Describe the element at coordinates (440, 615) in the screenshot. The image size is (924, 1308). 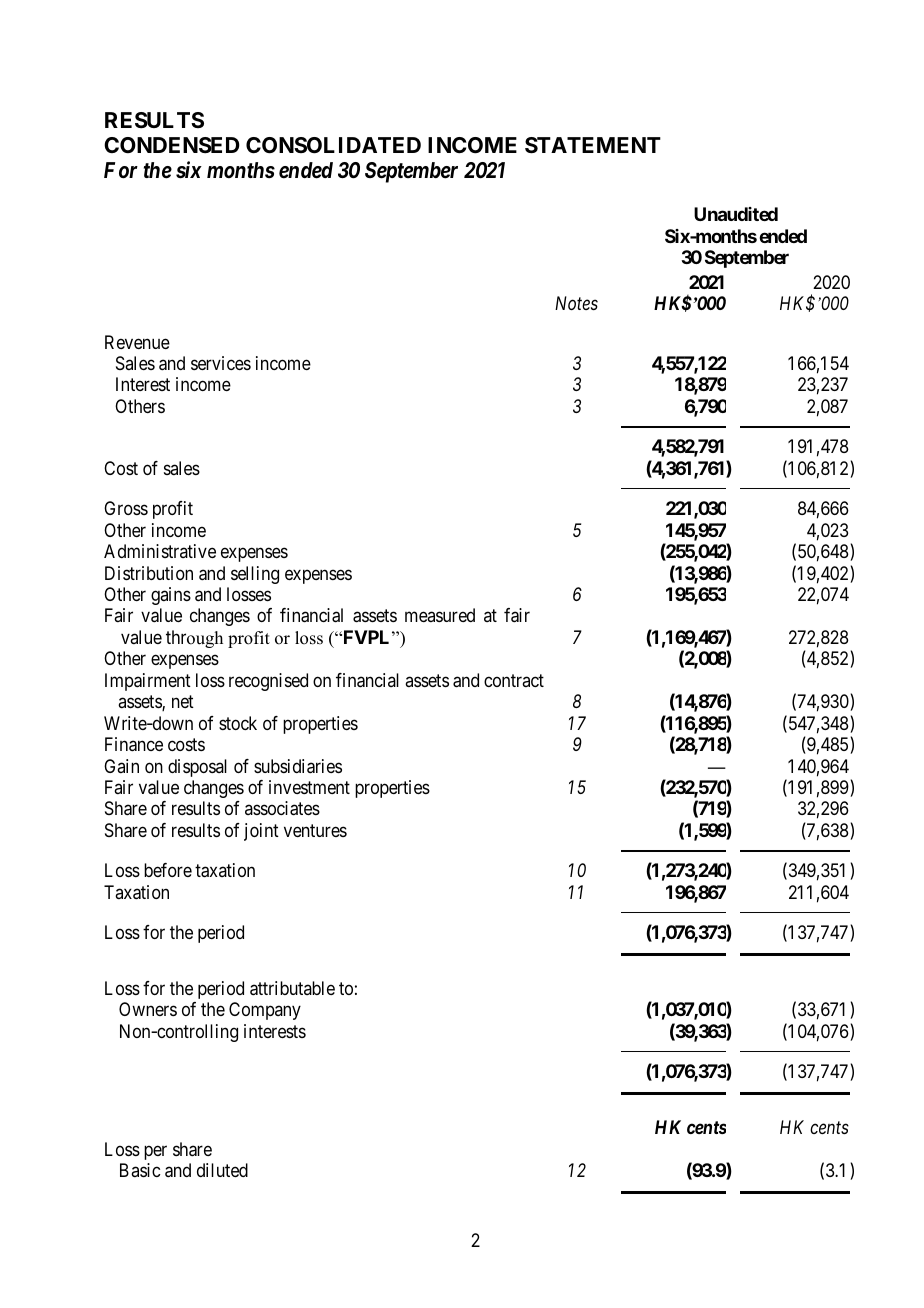
I see `measured` at that location.
